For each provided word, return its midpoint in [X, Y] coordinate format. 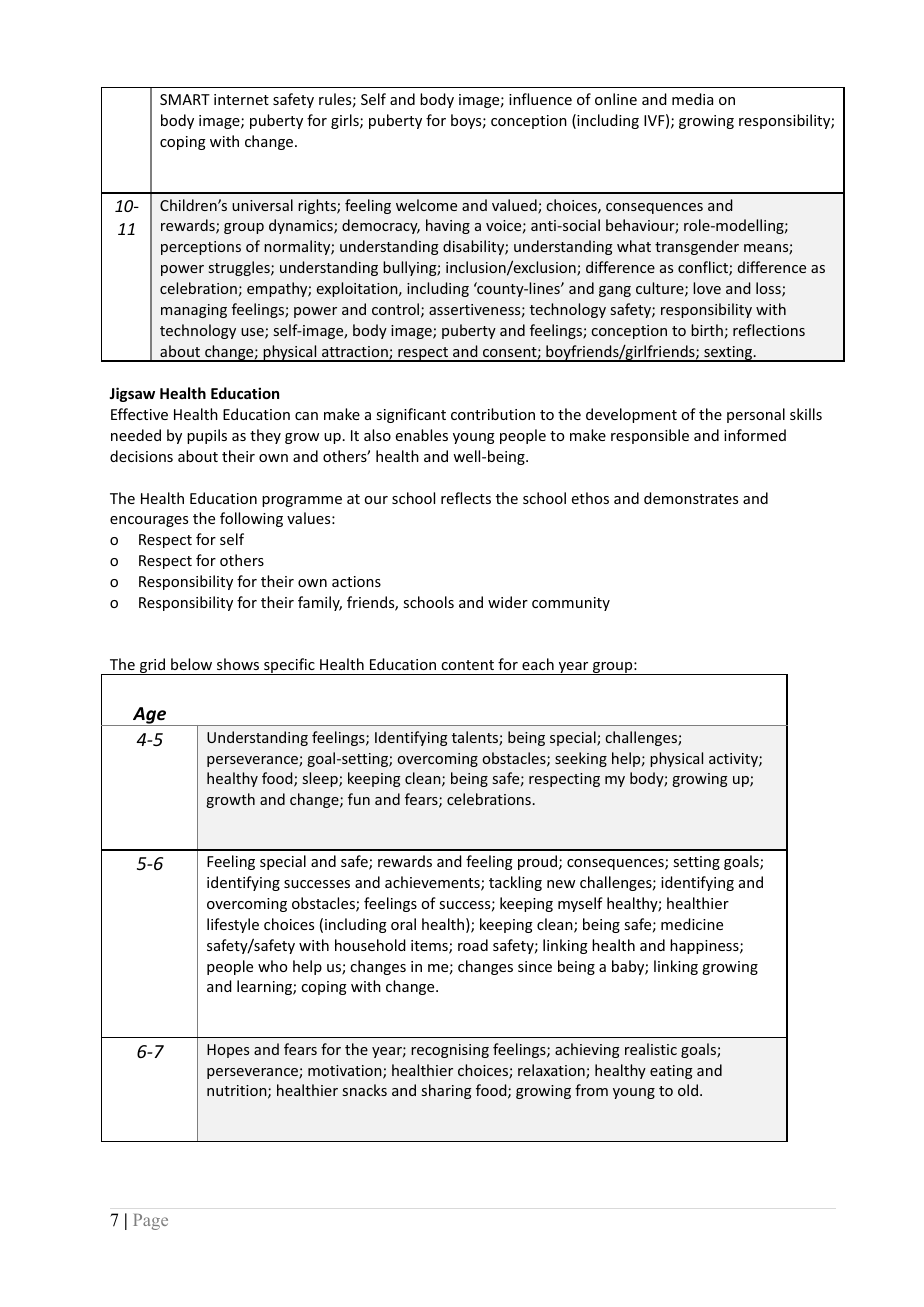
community [571, 604]
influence [540, 99]
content [467, 665]
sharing [447, 1091]
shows [238, 664]
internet [241, 99]
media [692, 99]
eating [671, 1072]
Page [150, 1222]
